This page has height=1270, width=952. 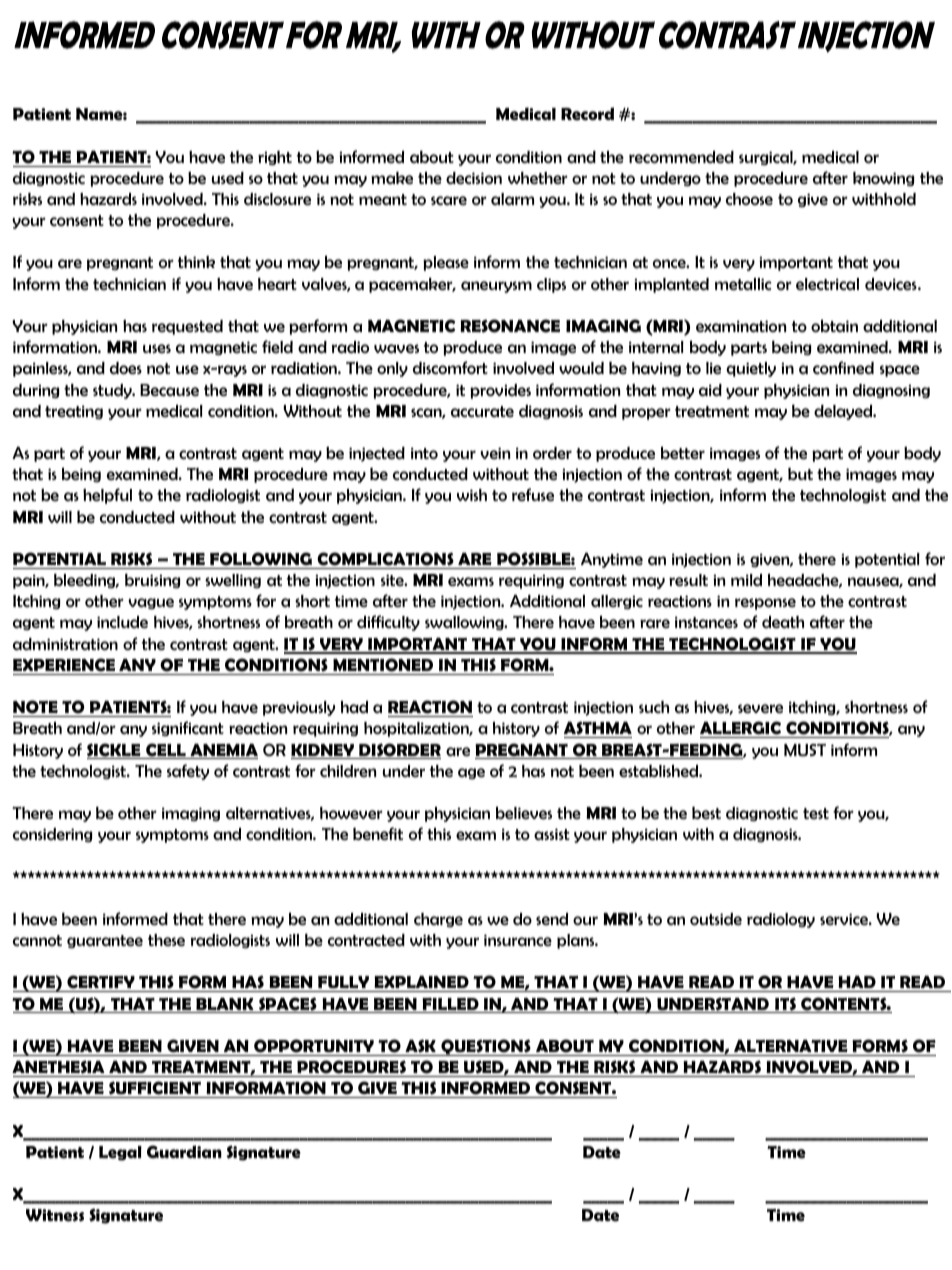 What do you see at coordinates (486, 1047) in the page?
I see `QUESTIONS` at bounding box center [486, 1047].
